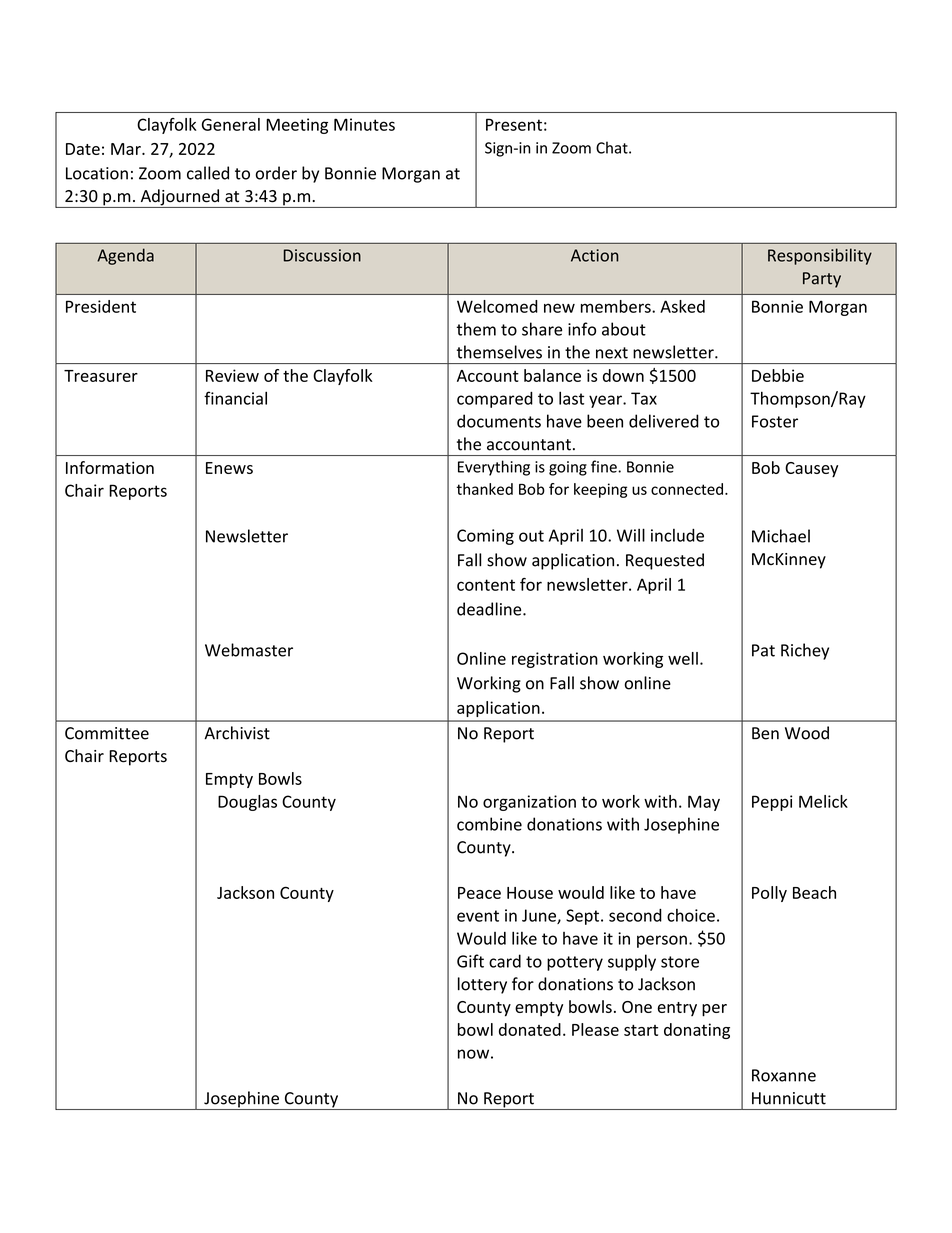  I want to click on donated, so click(530, 1029).
